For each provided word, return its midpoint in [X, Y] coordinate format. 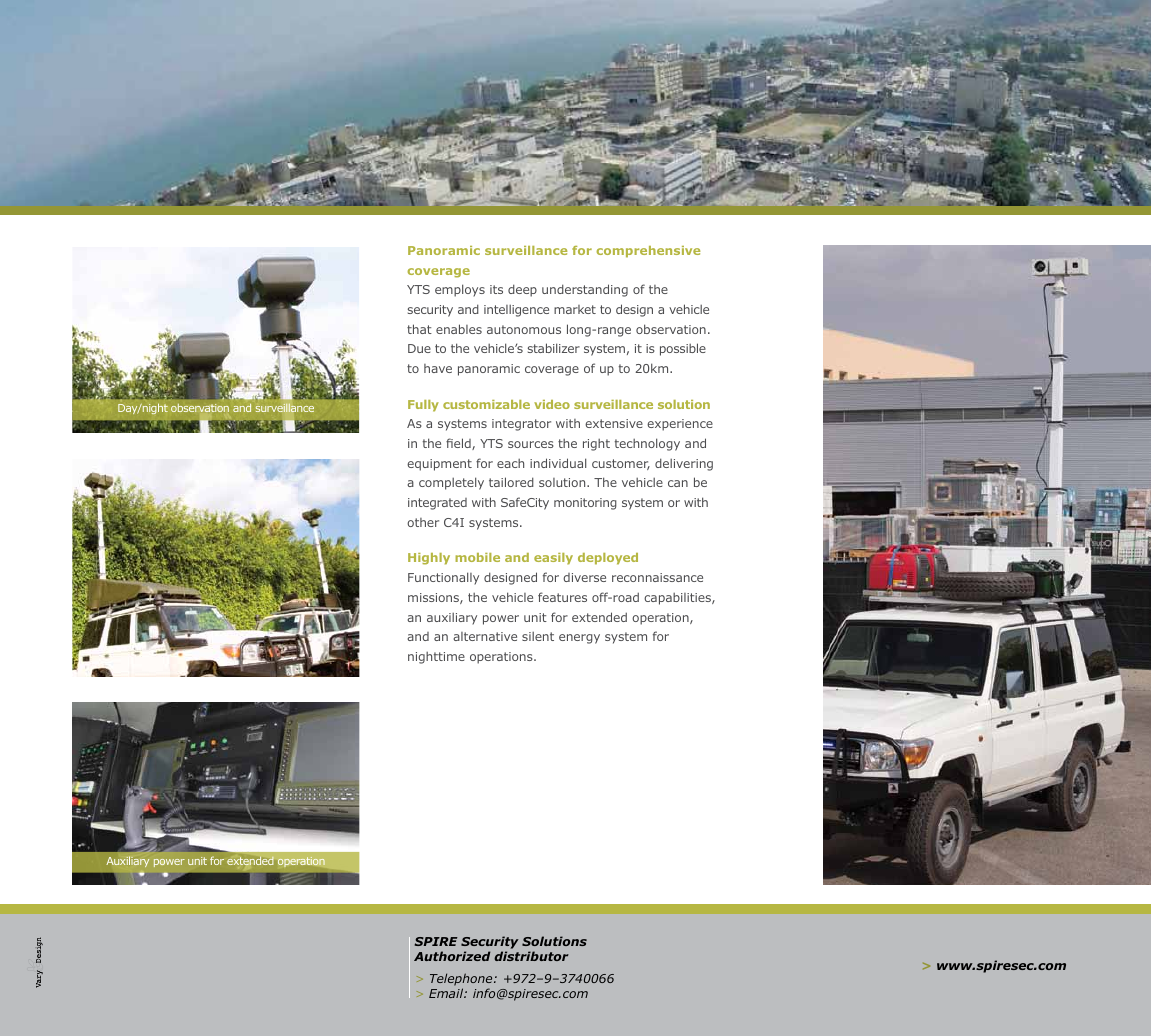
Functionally [443, 578]
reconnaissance [657, 577]
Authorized [452, 956]
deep [522, 290]
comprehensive [648, 252]
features [562, 597]
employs [460, 290]
